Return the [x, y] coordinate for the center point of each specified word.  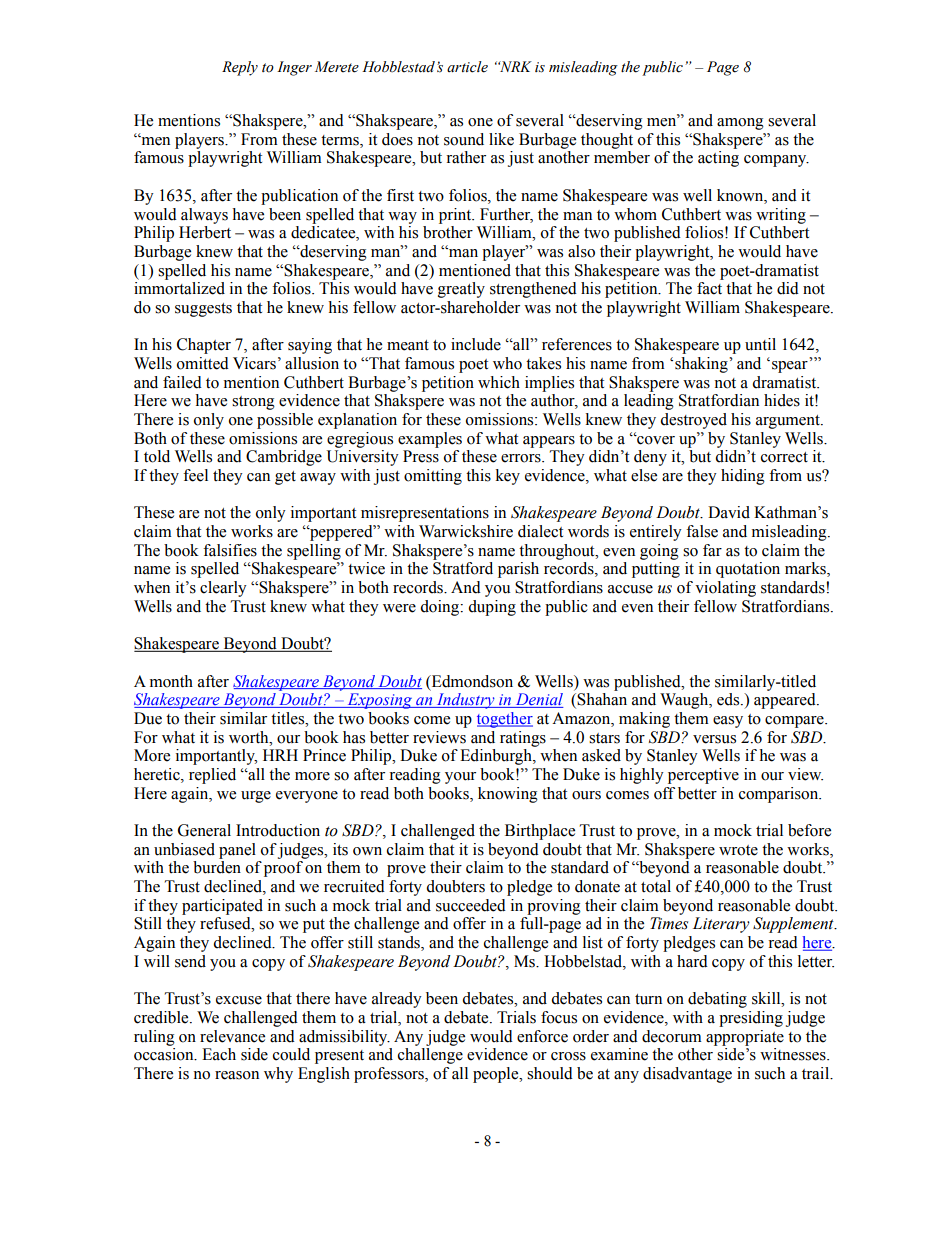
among [740, 124]
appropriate [745, 1038]
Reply [240, 68]
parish [518, 570]
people [497, 1075]
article [467, 67]
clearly [223, 589]
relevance [232, 1036]
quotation [748, 570]
